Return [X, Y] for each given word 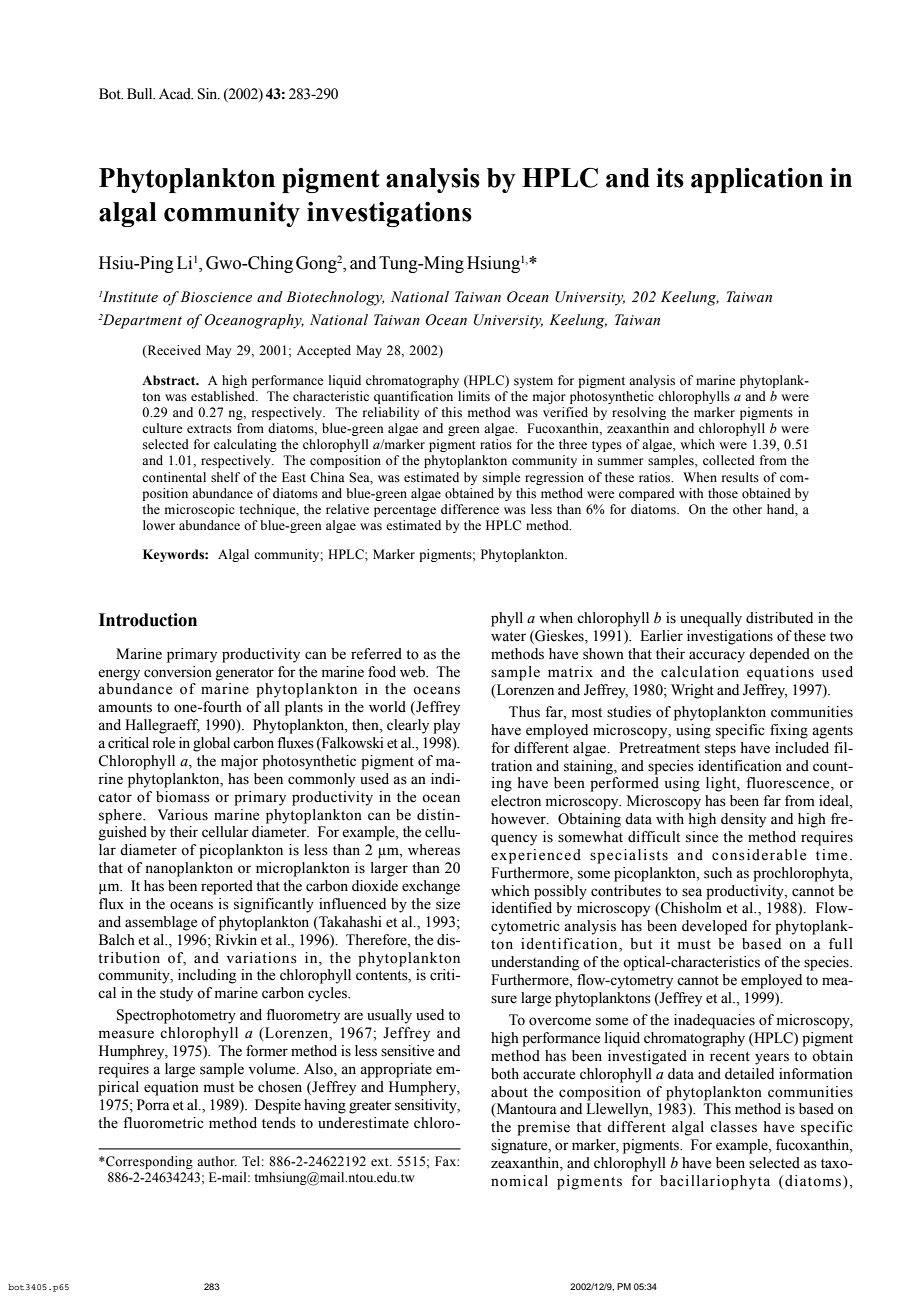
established [224, 396]
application [757, 180]
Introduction [148, 620]
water [508, 637]
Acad [176, 94]
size [448, 904]
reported [227, 887]
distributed [779, 618]
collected [729, 460]
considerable [759, 855]
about [509, 1092]
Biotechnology [335, 298]
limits [474, 396]
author [217, 1161]
